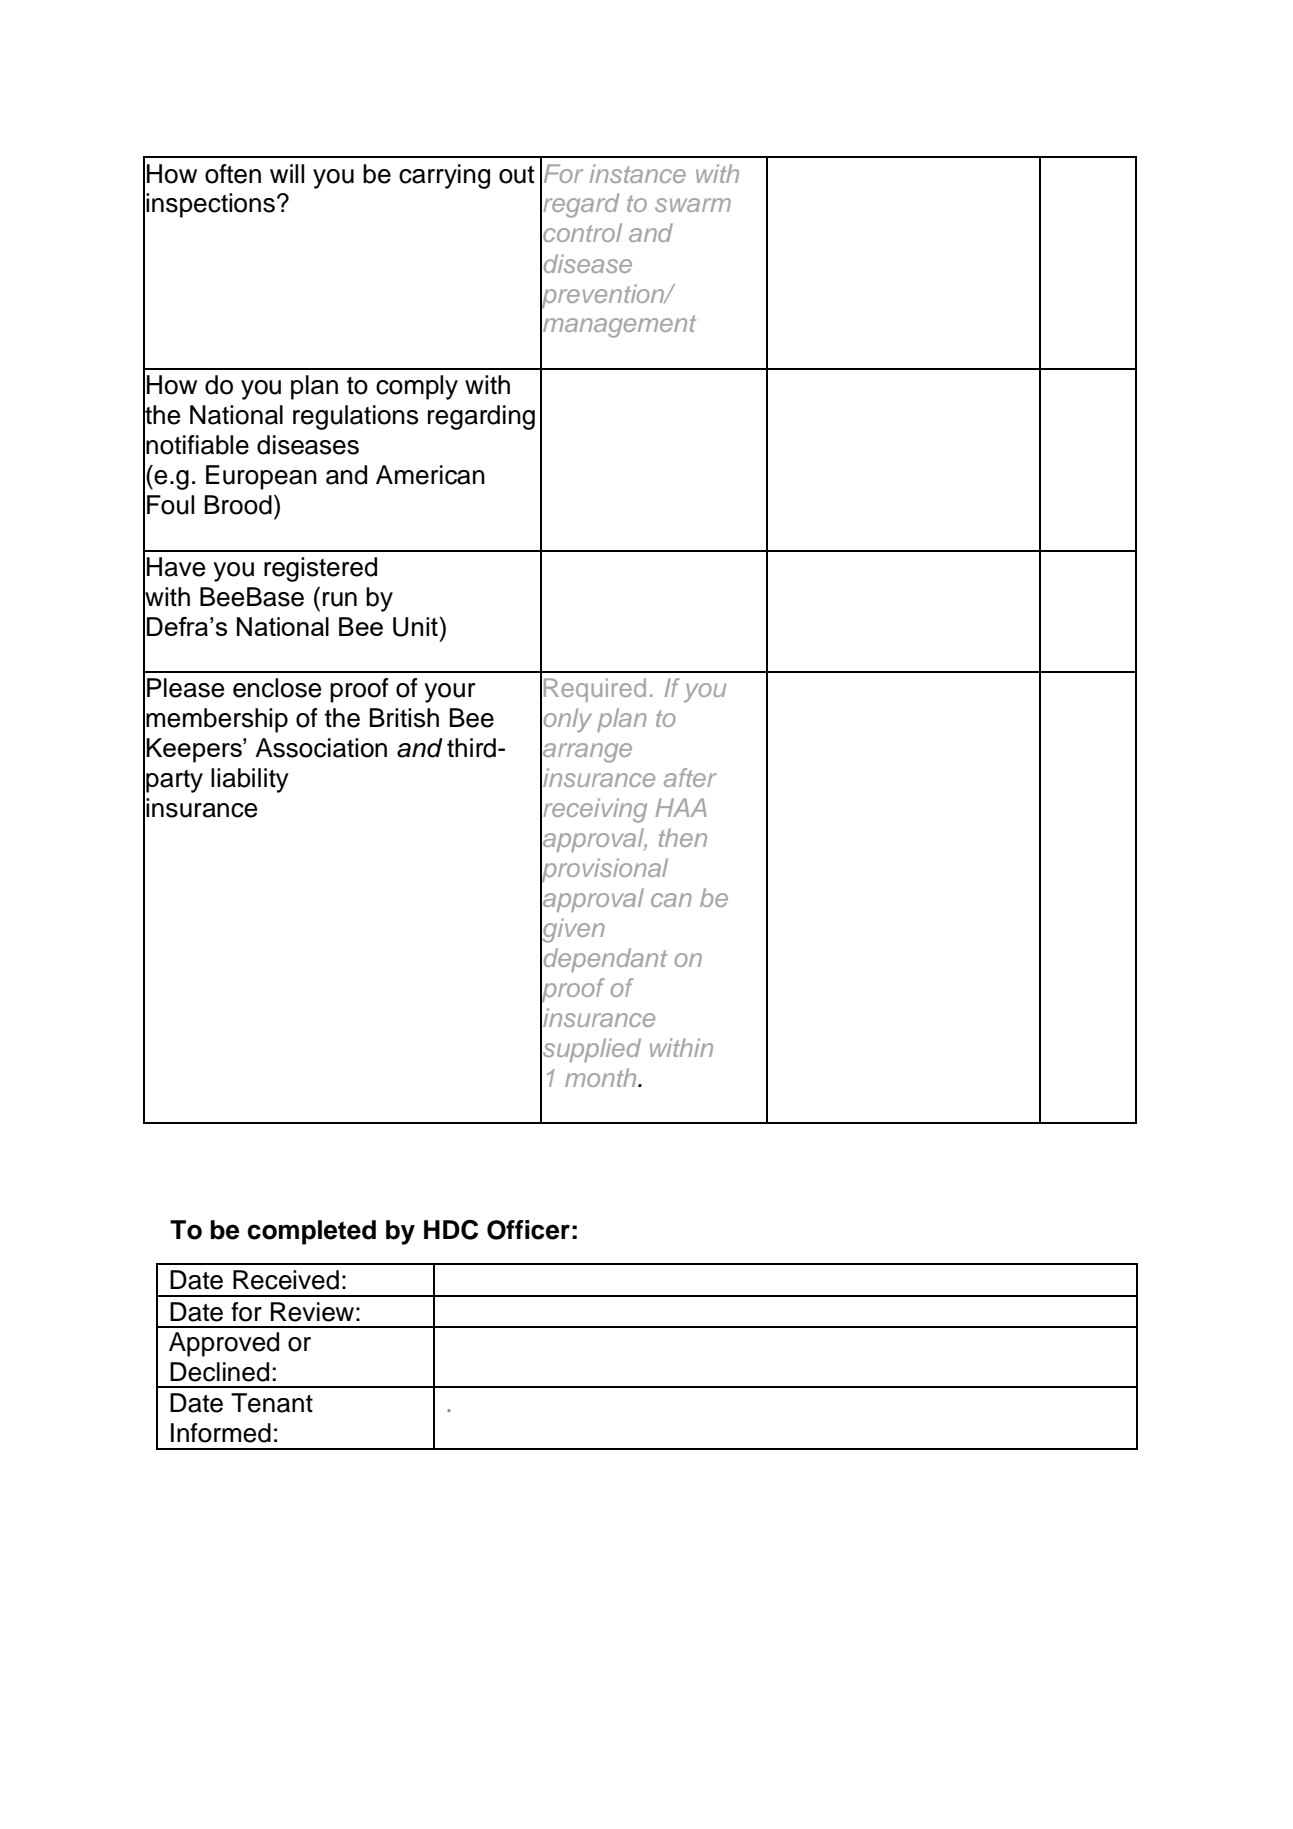  I want to click on Review, so click(312, 1312).
